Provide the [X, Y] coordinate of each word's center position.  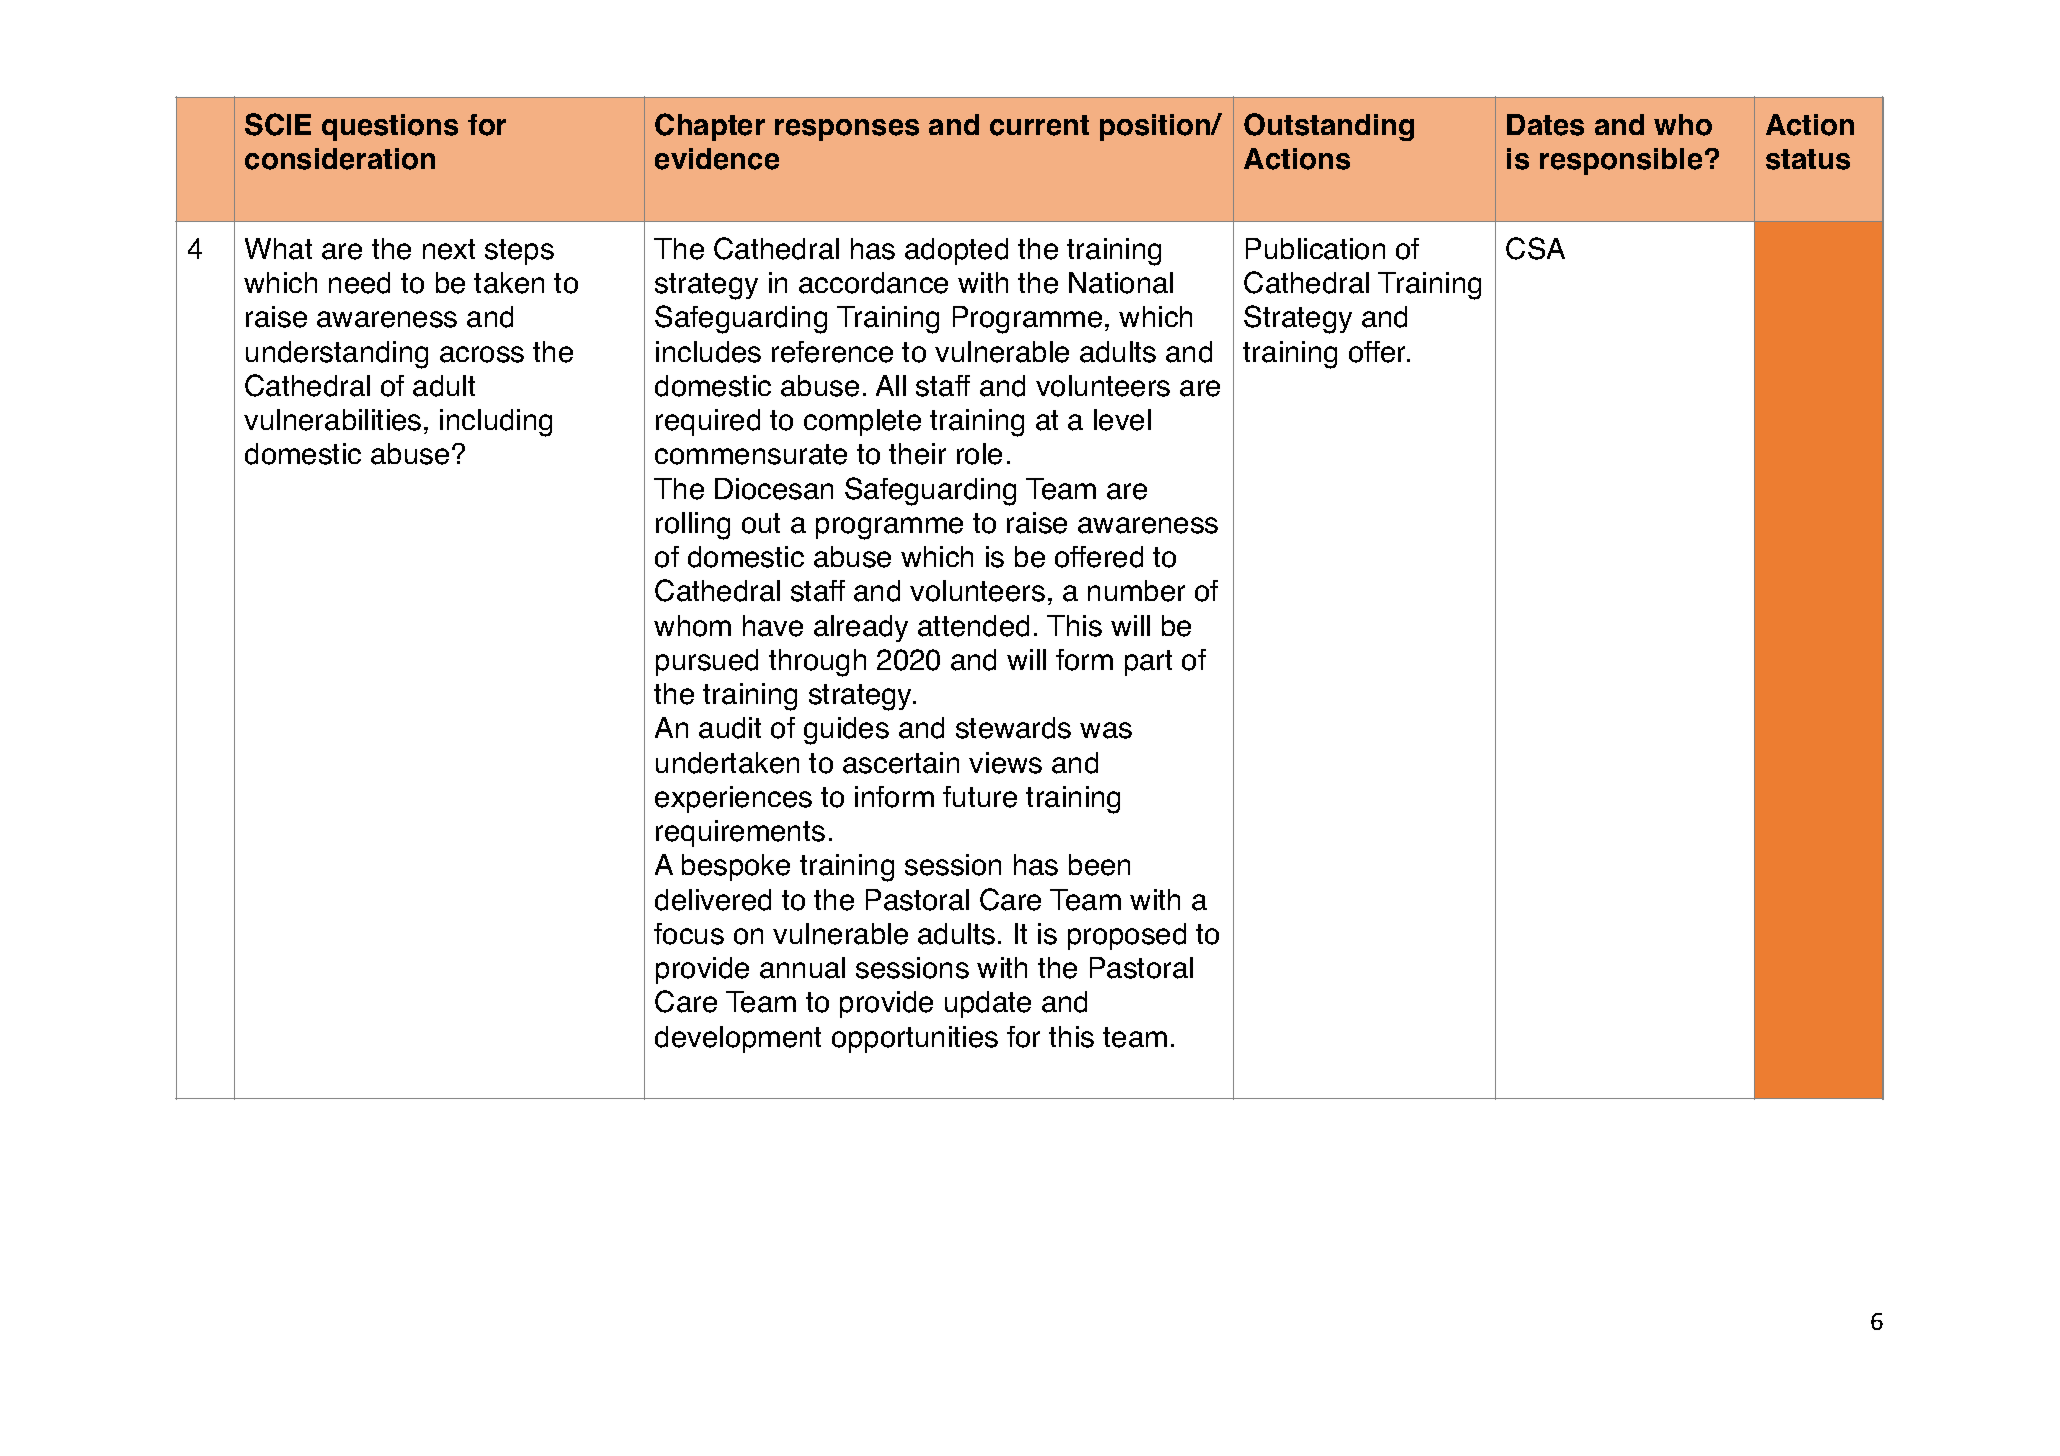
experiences [733, 799]
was [1106, 730]
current [1039, 125]
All [891, 385]
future [980, 797]
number [1136, 591]
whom [692, 626]
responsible [1621, 161]
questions [390, 127]
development [738, 1039]
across [482, 354]
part [1148, 663]
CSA [1535, 248]
